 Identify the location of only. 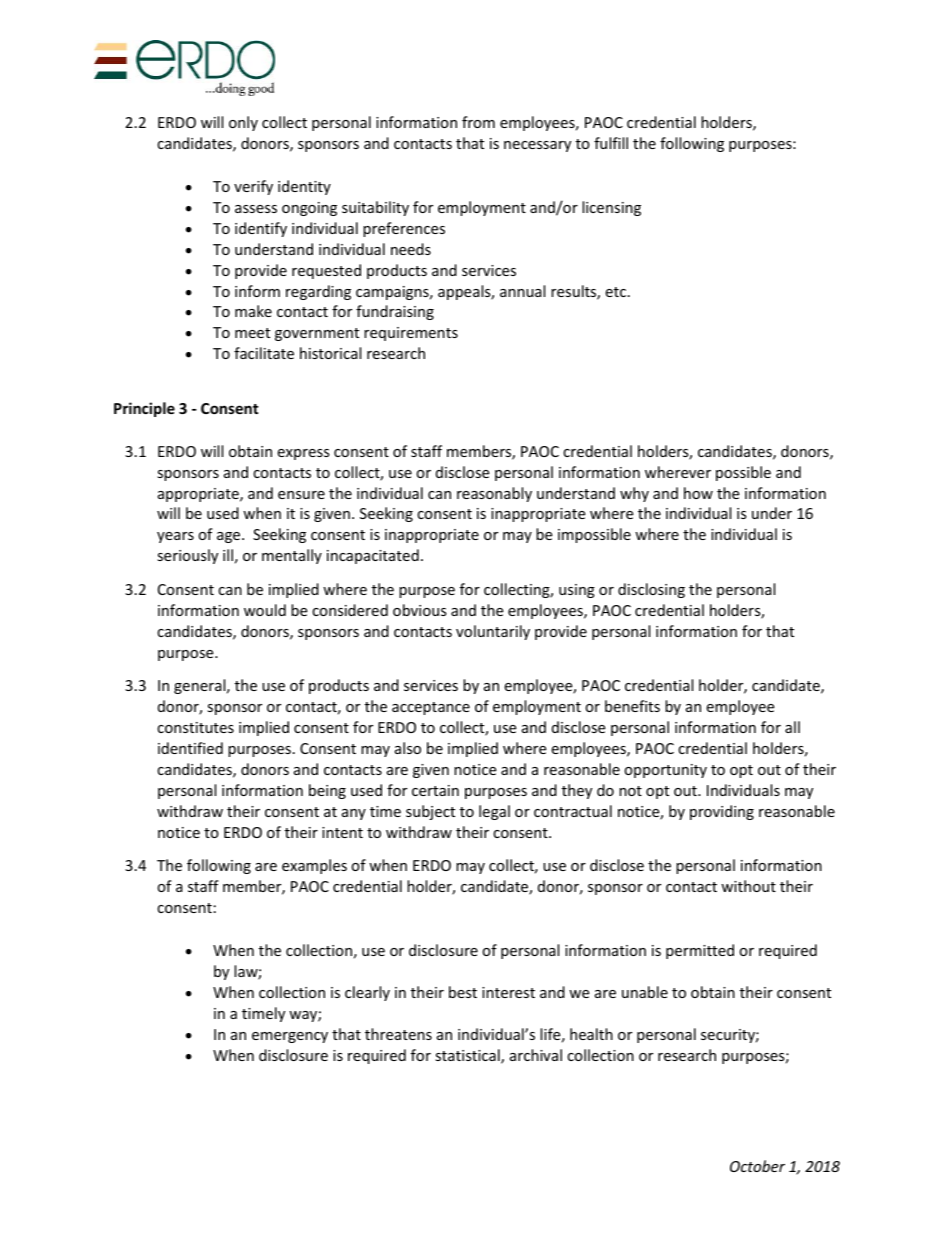
(243, 123).
